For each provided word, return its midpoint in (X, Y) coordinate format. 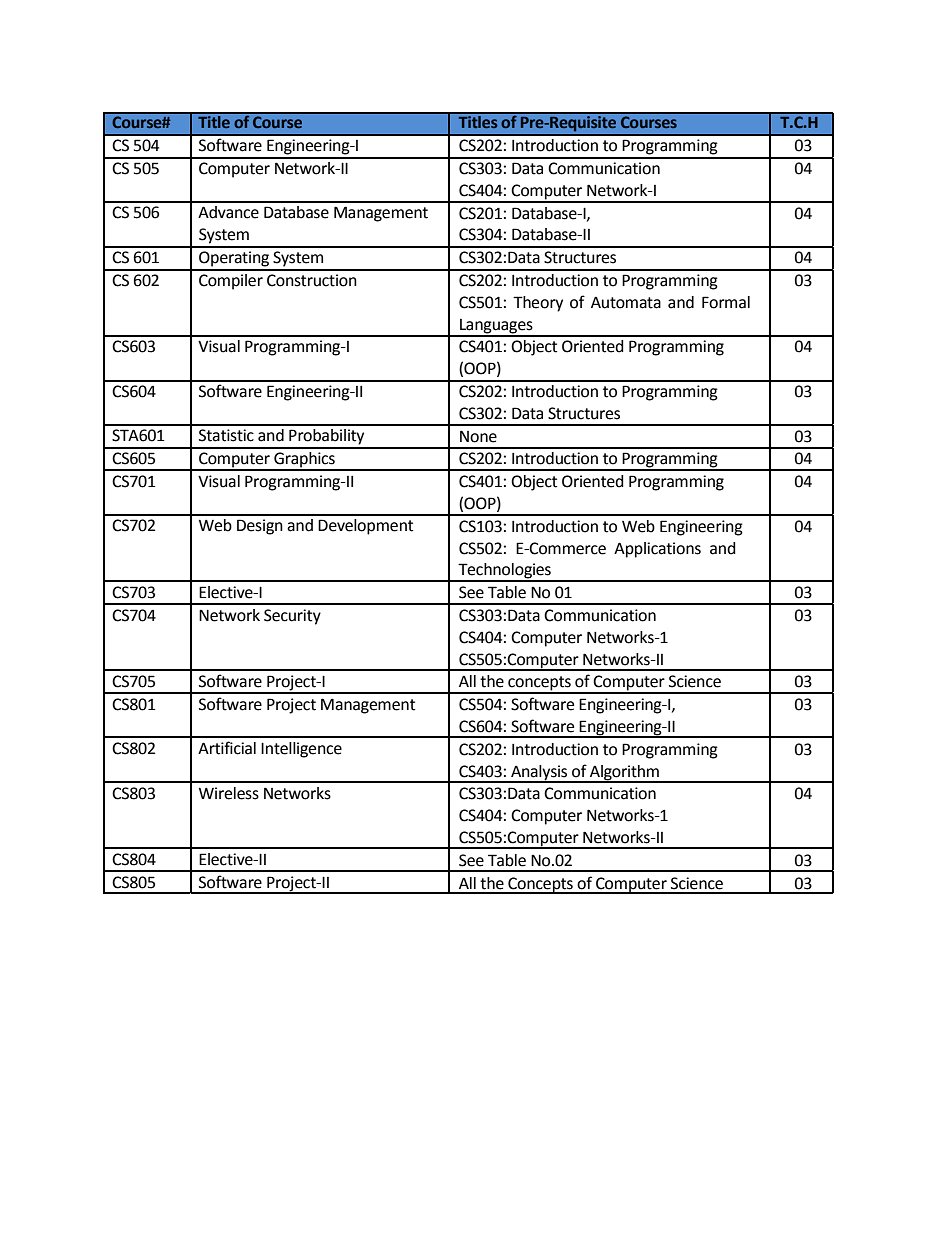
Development (365, 527)
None (478, 436)
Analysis (539, 773)
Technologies (504, 572)
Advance (228, 212)
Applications (657, 550)
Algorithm (624, 773)
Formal (726, 302)
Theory (538, 304)
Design (260, 527)
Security (292, 617)
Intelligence (301, 750)
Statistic (226, 435)
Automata (626, 303)
